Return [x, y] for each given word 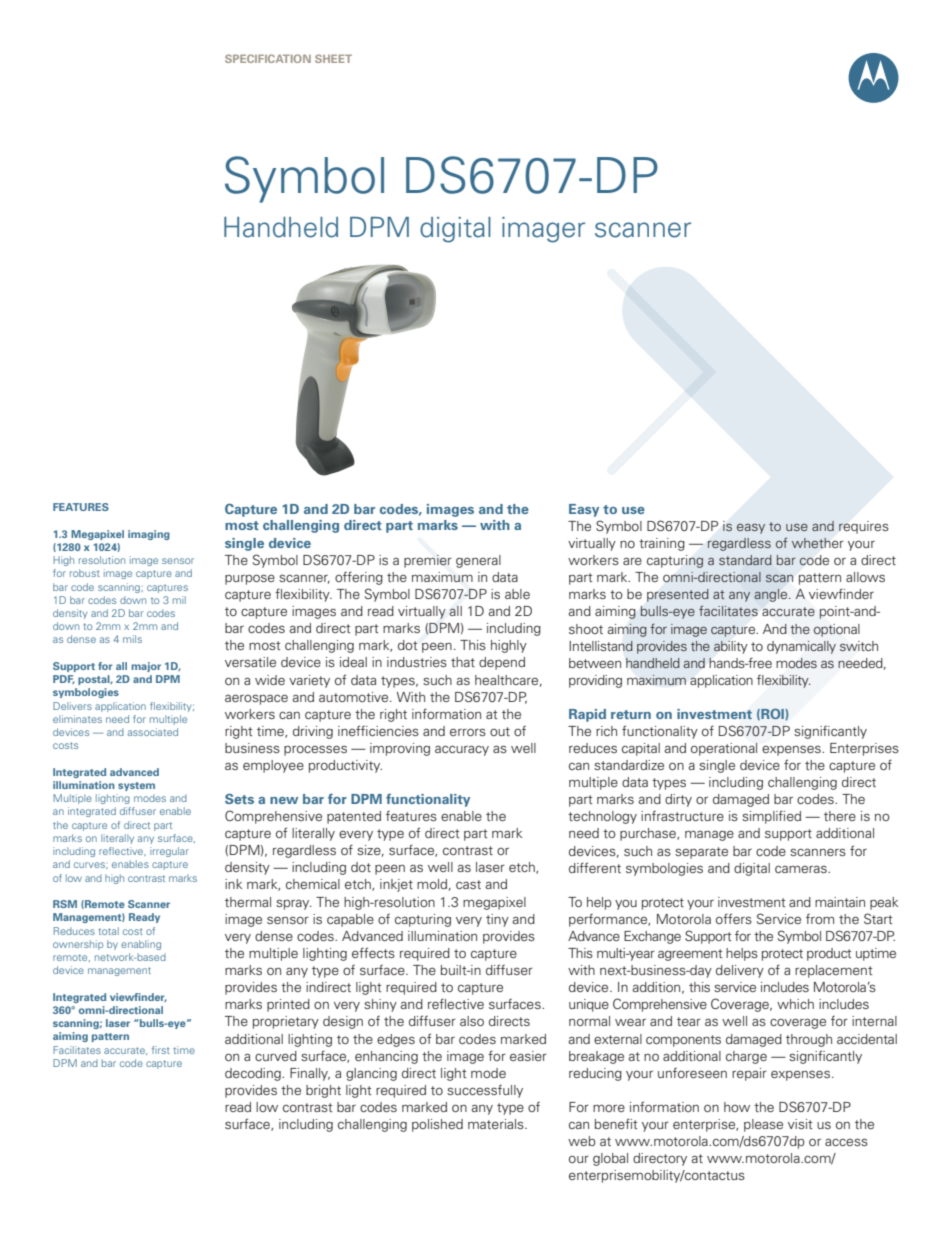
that [463, 662]
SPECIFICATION [268, 58]
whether [817, 543]
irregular [169, 852]
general [478, 561]
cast [468, 884]
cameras [802, 869]
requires [864, 527]
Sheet [333, 58]
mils [132, 639]
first [161, 1050]
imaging [149, 535]
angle [772, 595]
